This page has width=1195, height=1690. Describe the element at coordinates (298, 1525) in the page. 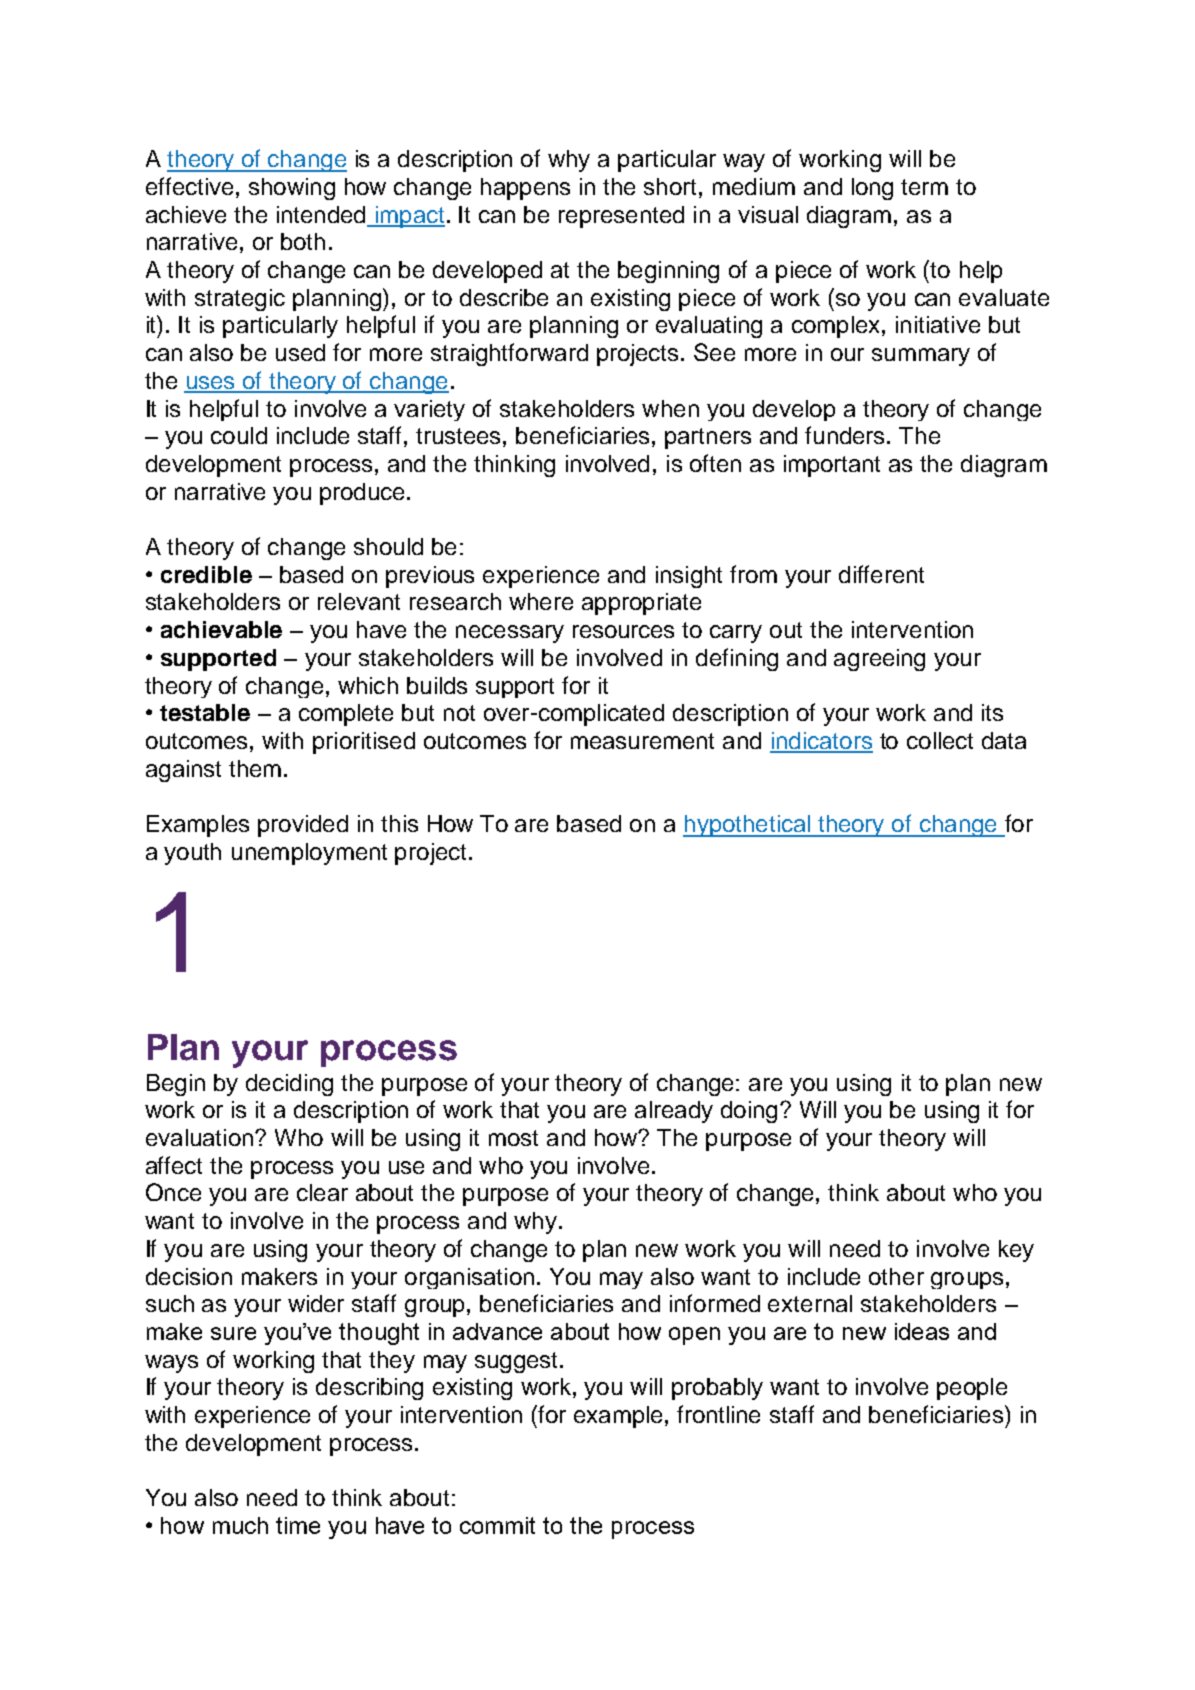

I see `time` at that location.
